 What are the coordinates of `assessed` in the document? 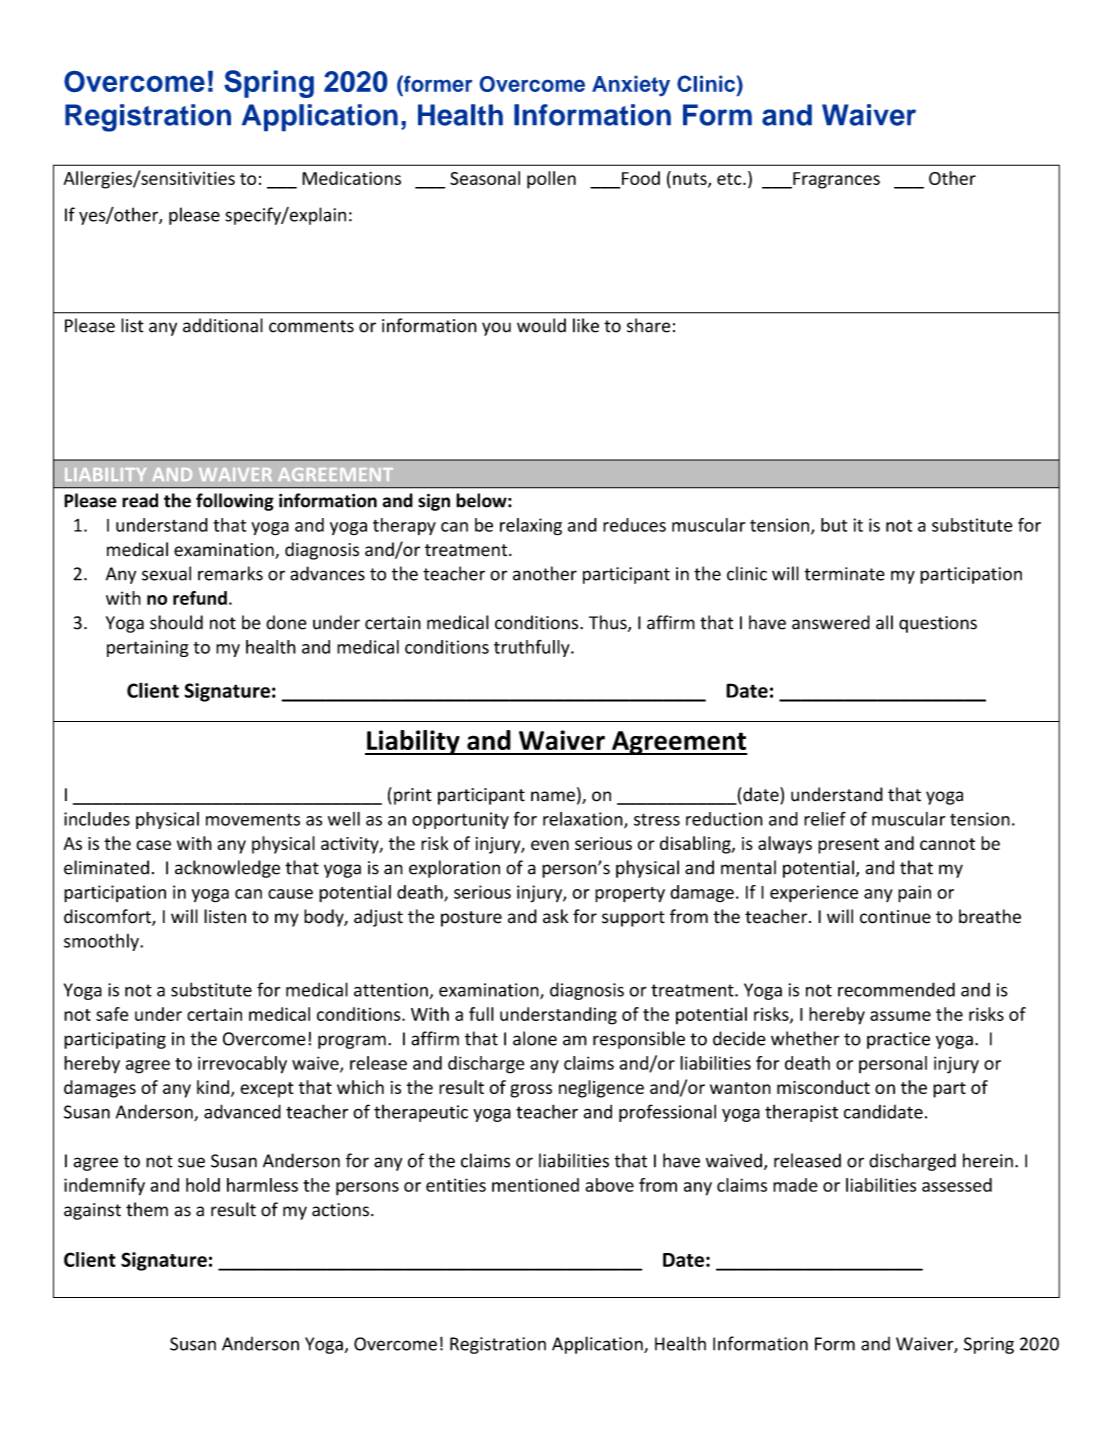 It's located at (957, 1185).
